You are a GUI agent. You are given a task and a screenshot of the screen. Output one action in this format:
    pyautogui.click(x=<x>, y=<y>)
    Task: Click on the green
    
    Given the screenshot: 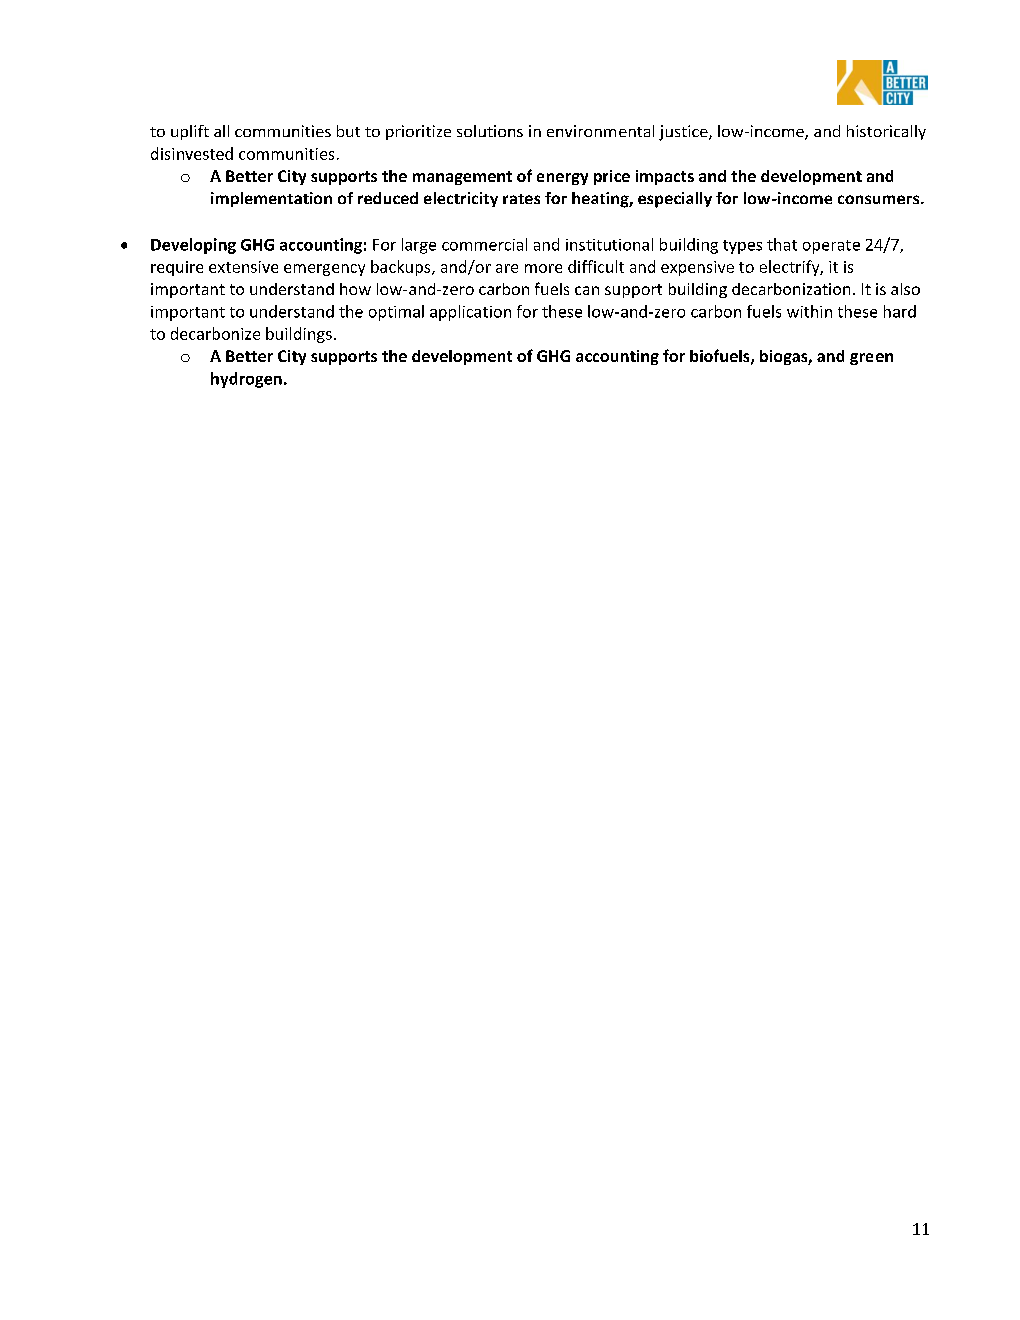 What is the action you would take?
    pyautogui.click(x=871, y=359)
